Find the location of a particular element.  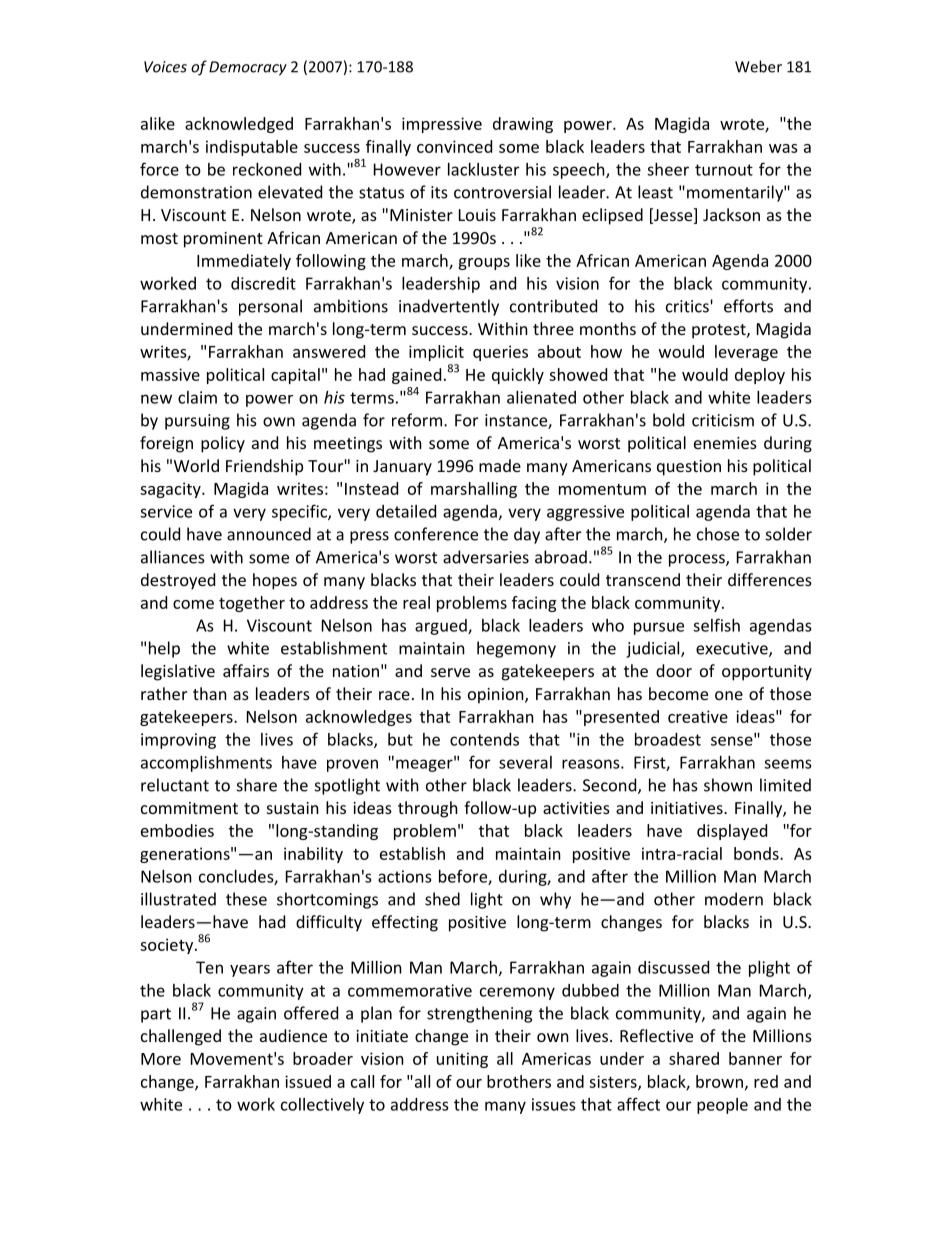

challenged is located at coordinates (181, 1037).
